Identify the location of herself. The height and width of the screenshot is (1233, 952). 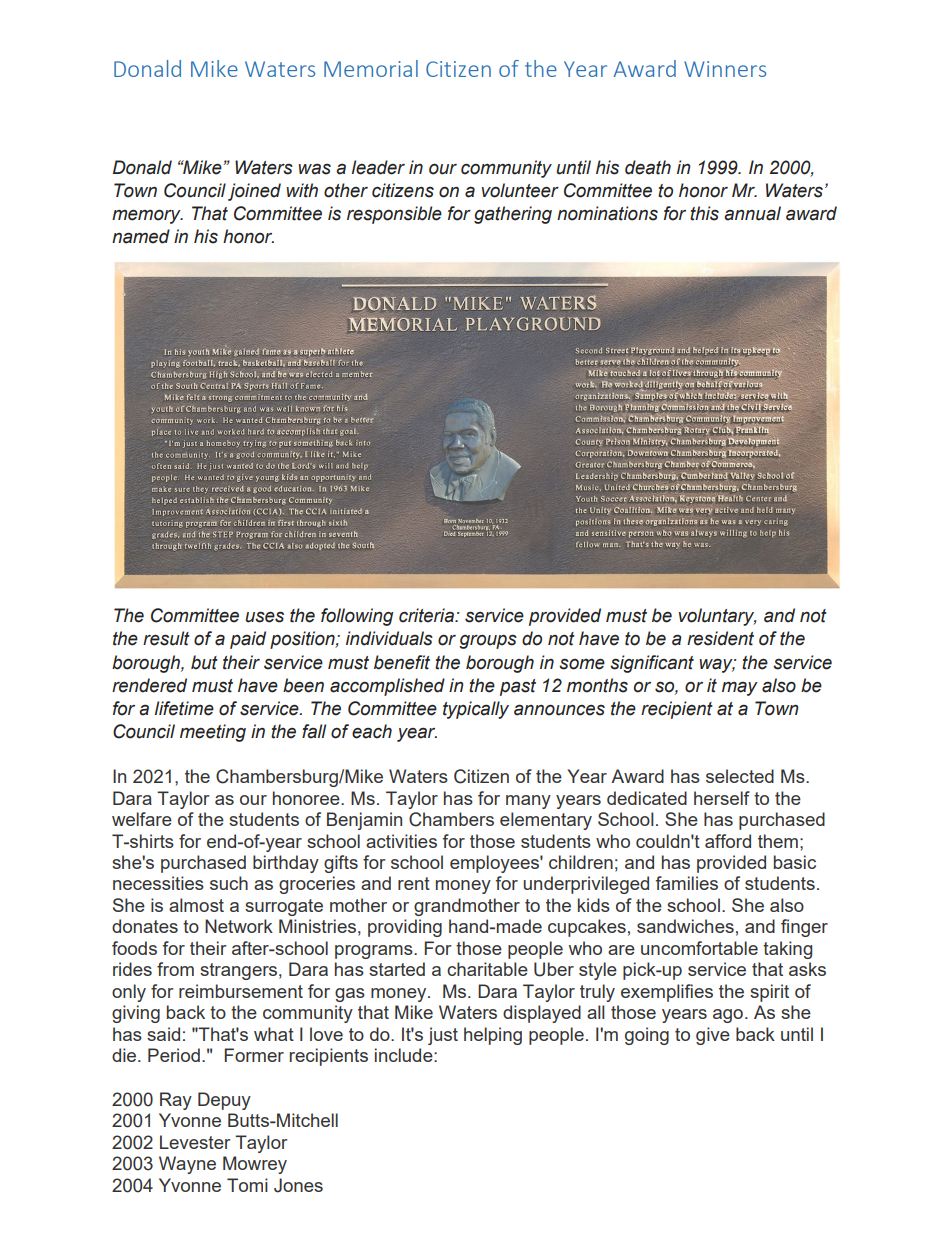
(722, 798).
